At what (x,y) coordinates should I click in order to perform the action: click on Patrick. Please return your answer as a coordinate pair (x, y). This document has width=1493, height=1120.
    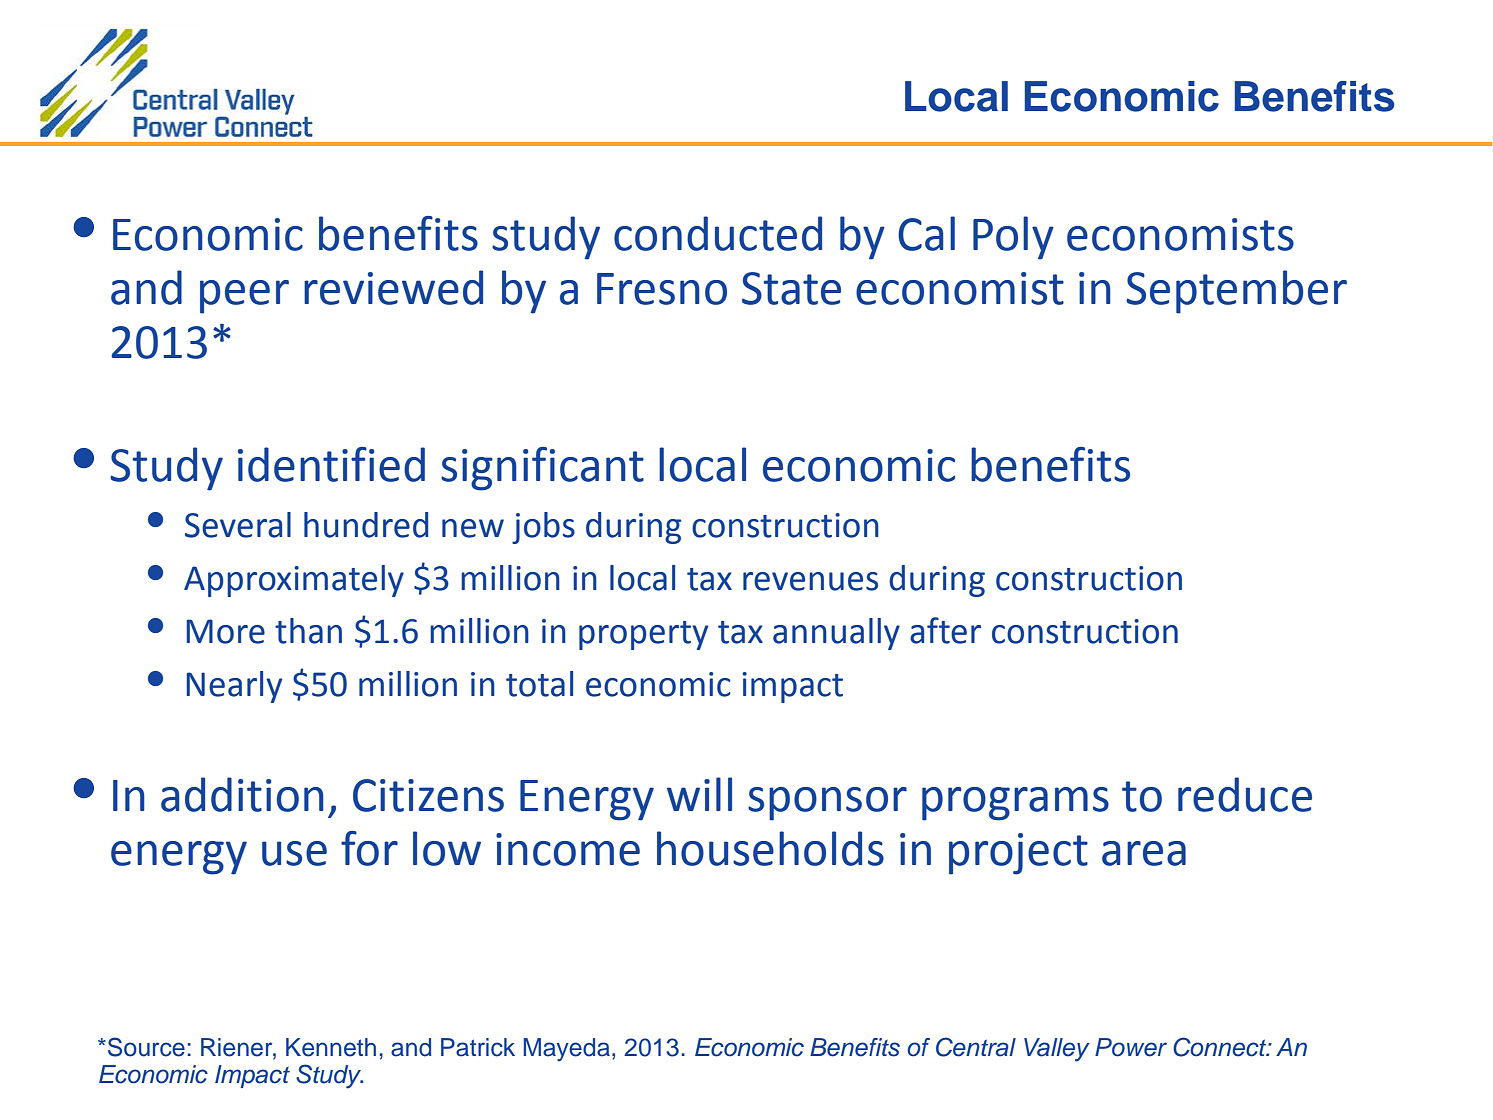
    Looking at the image, I should click on (478, 1047).
